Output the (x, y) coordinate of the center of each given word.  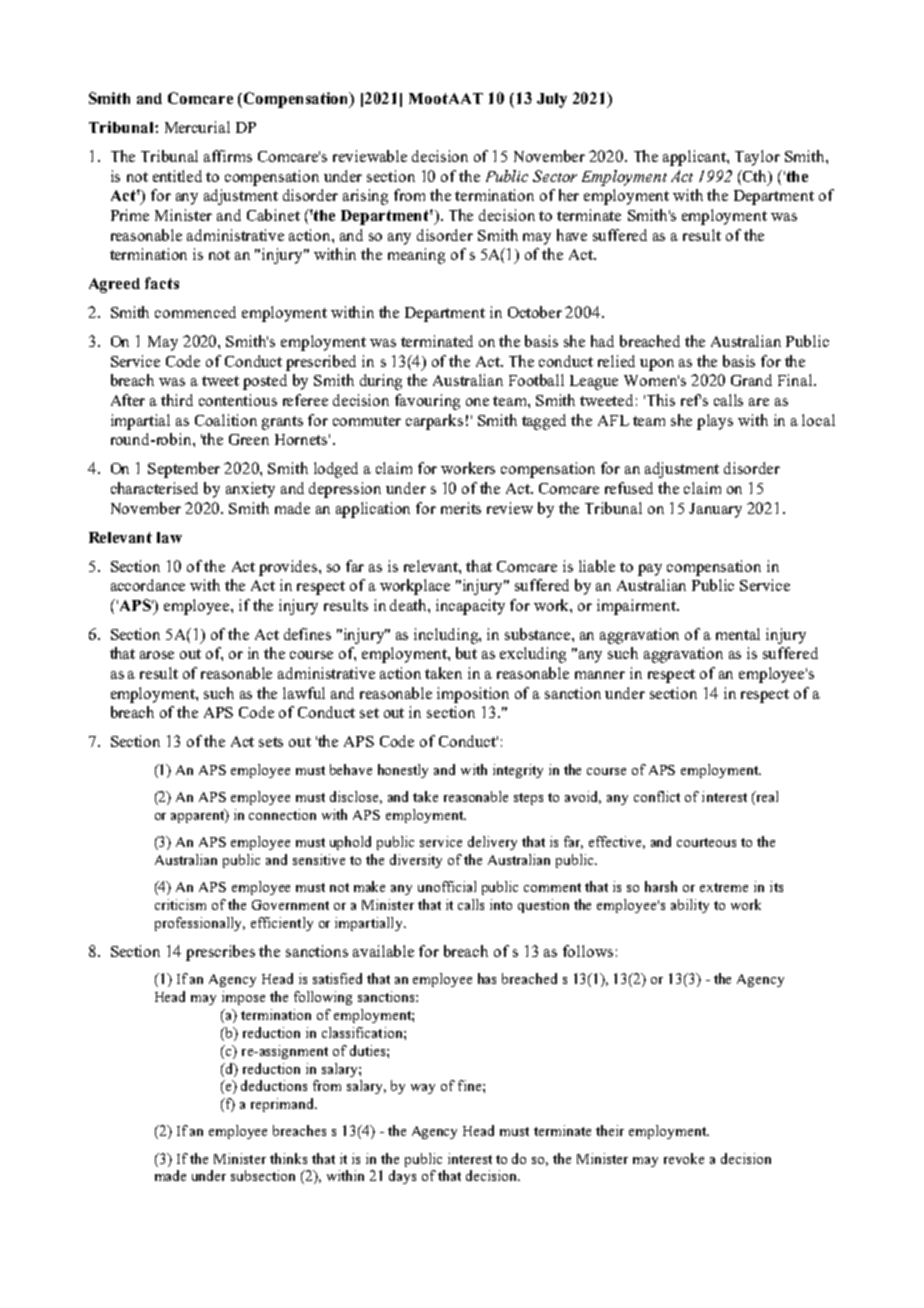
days (402, 1177)
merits (461, 508)
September (184, 470)
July (552, 100)
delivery (492, 843)
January (715, 510)
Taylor (757, 158)
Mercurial (197, 127)
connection (282, 814)
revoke (684, 1158)
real (766, 798)
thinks (288, 1158)
